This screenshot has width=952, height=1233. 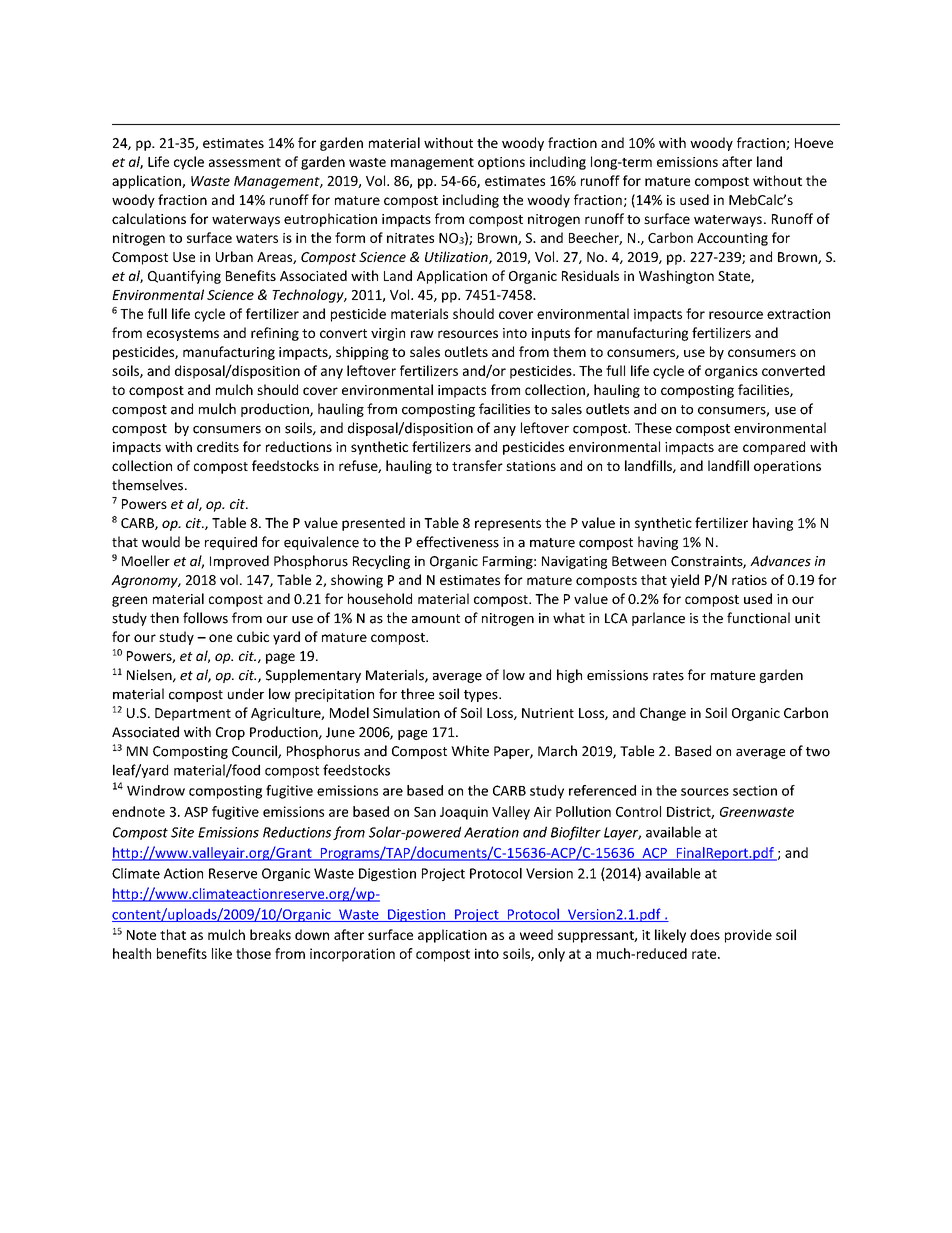 I want to click on effectiveness, so click(x=457, y=542).
